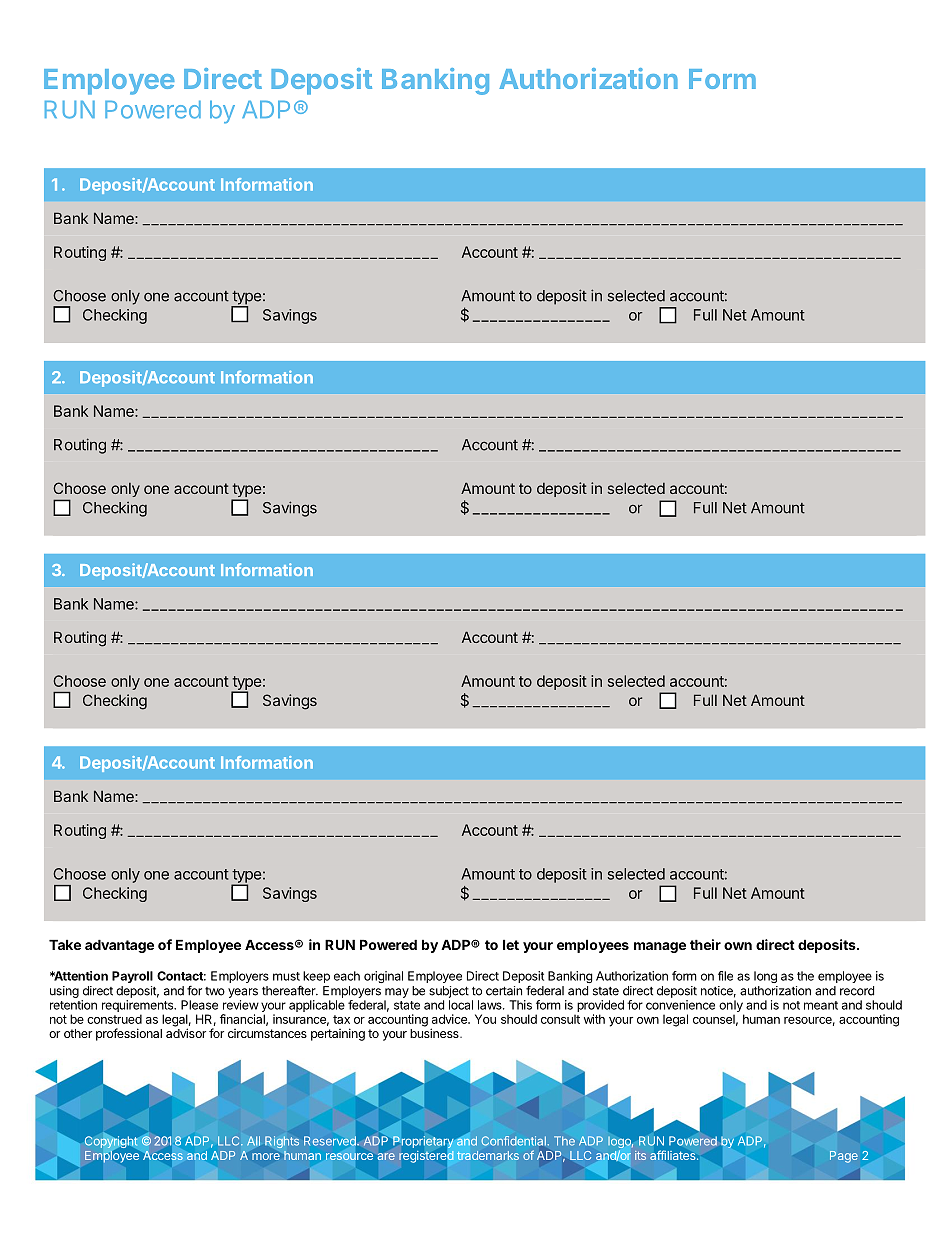  What do you see at coordinates (119, 946) in the document?
I see `advantage` at bounding box center [119, 946].
